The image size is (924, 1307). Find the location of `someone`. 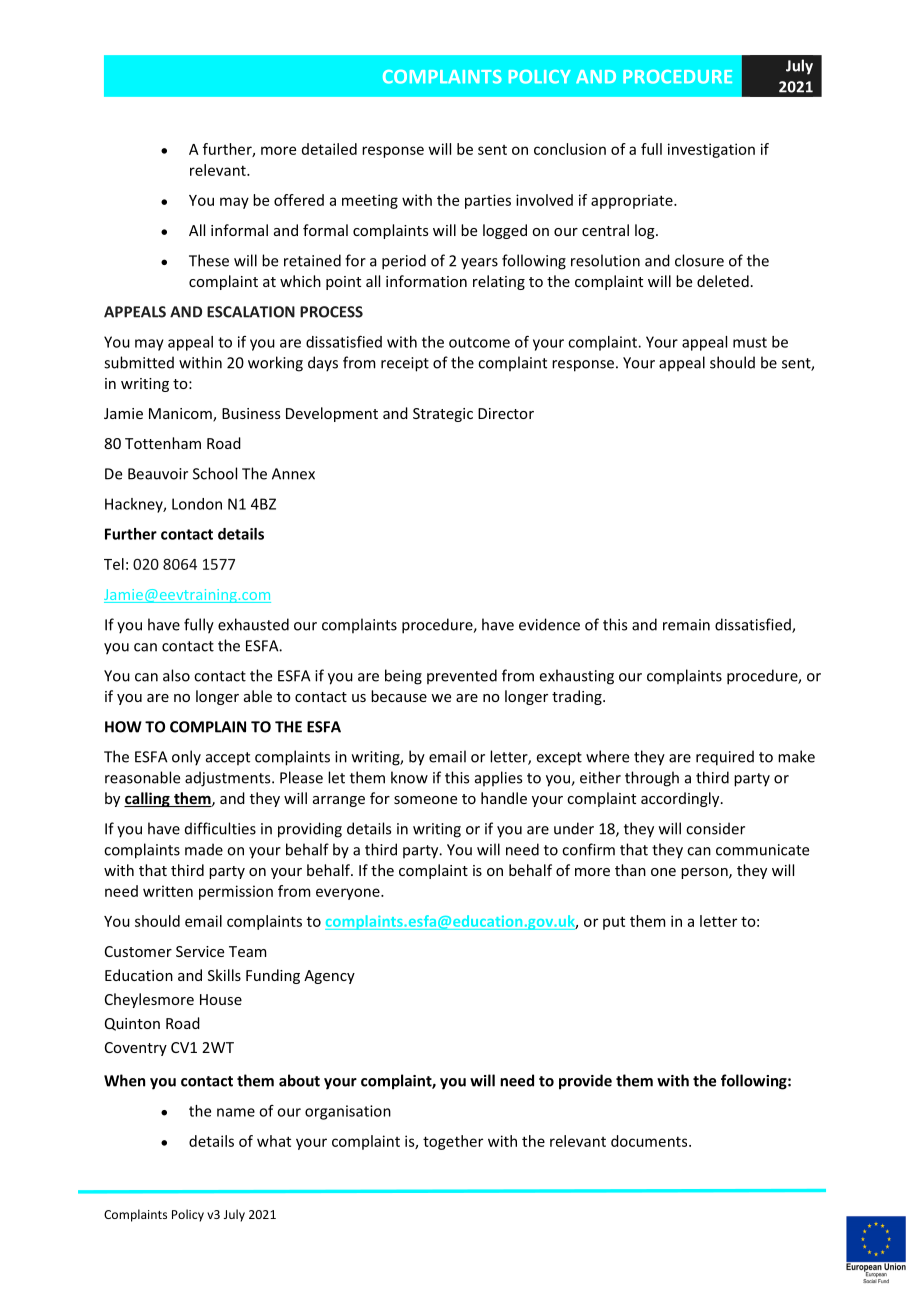

someone is located at coordinates (425, 800).
